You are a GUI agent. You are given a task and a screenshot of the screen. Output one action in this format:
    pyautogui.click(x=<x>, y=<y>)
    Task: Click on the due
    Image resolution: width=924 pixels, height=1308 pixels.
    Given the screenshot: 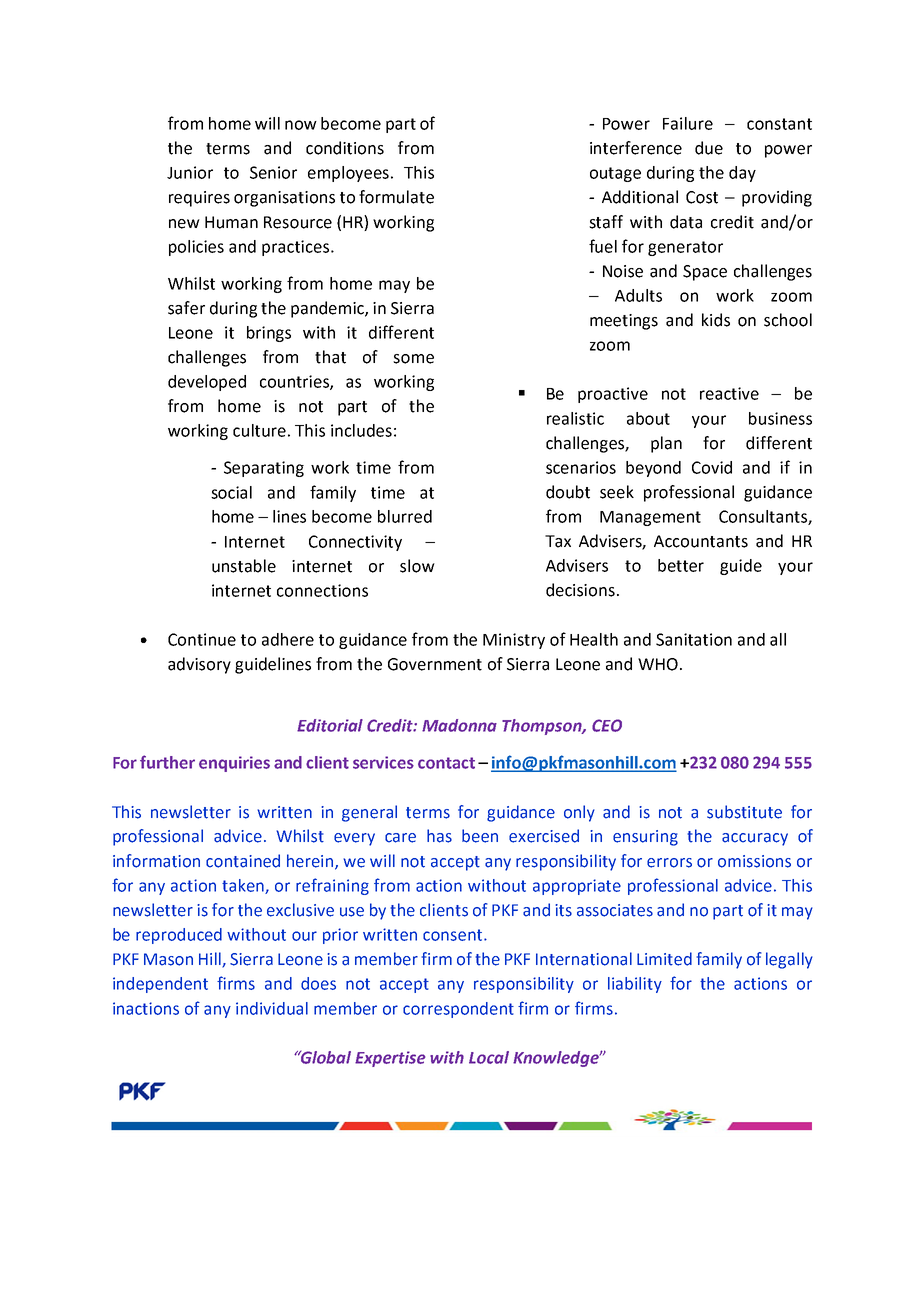 What is the action you would take?
    pyautogui.click(x=709, y=148)
